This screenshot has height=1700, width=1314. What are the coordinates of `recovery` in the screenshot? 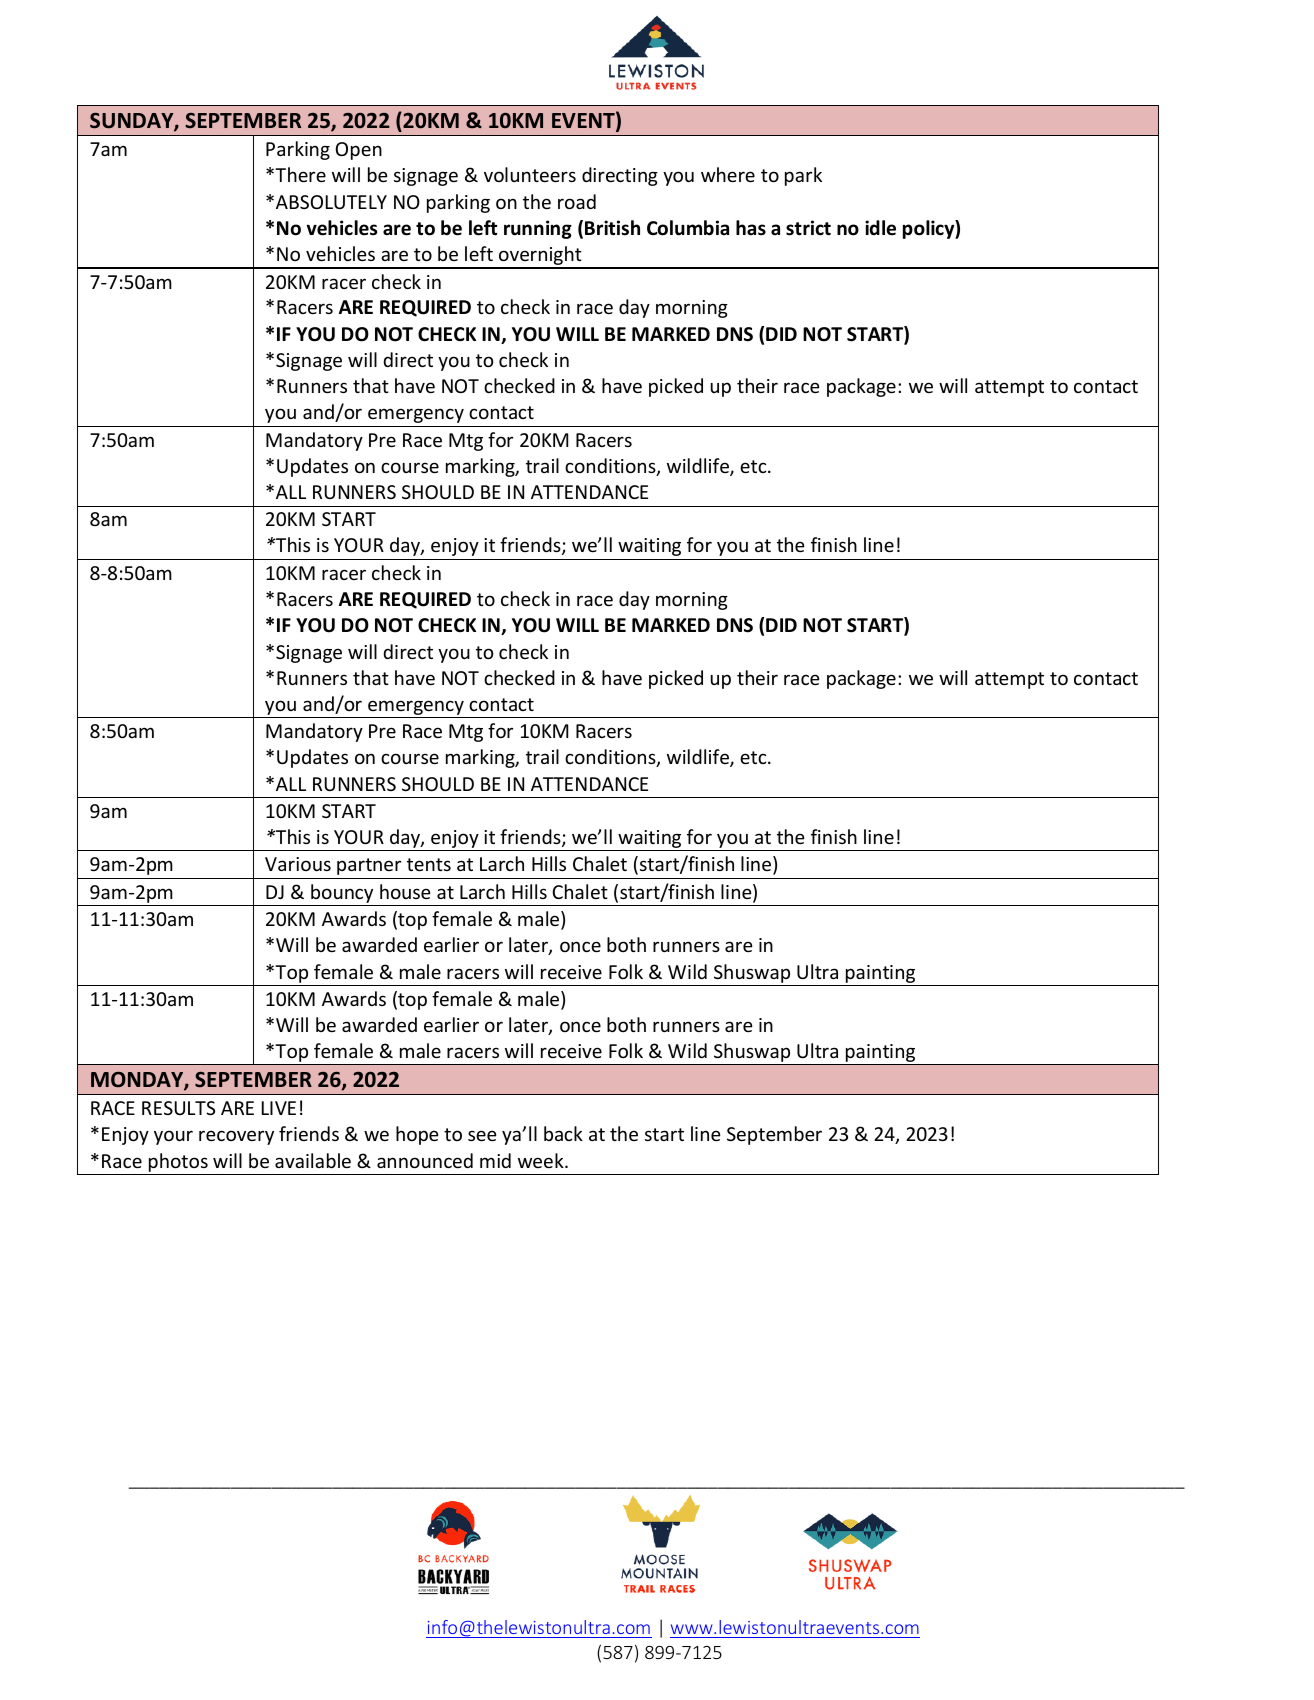 It's located at (236, 1137).
